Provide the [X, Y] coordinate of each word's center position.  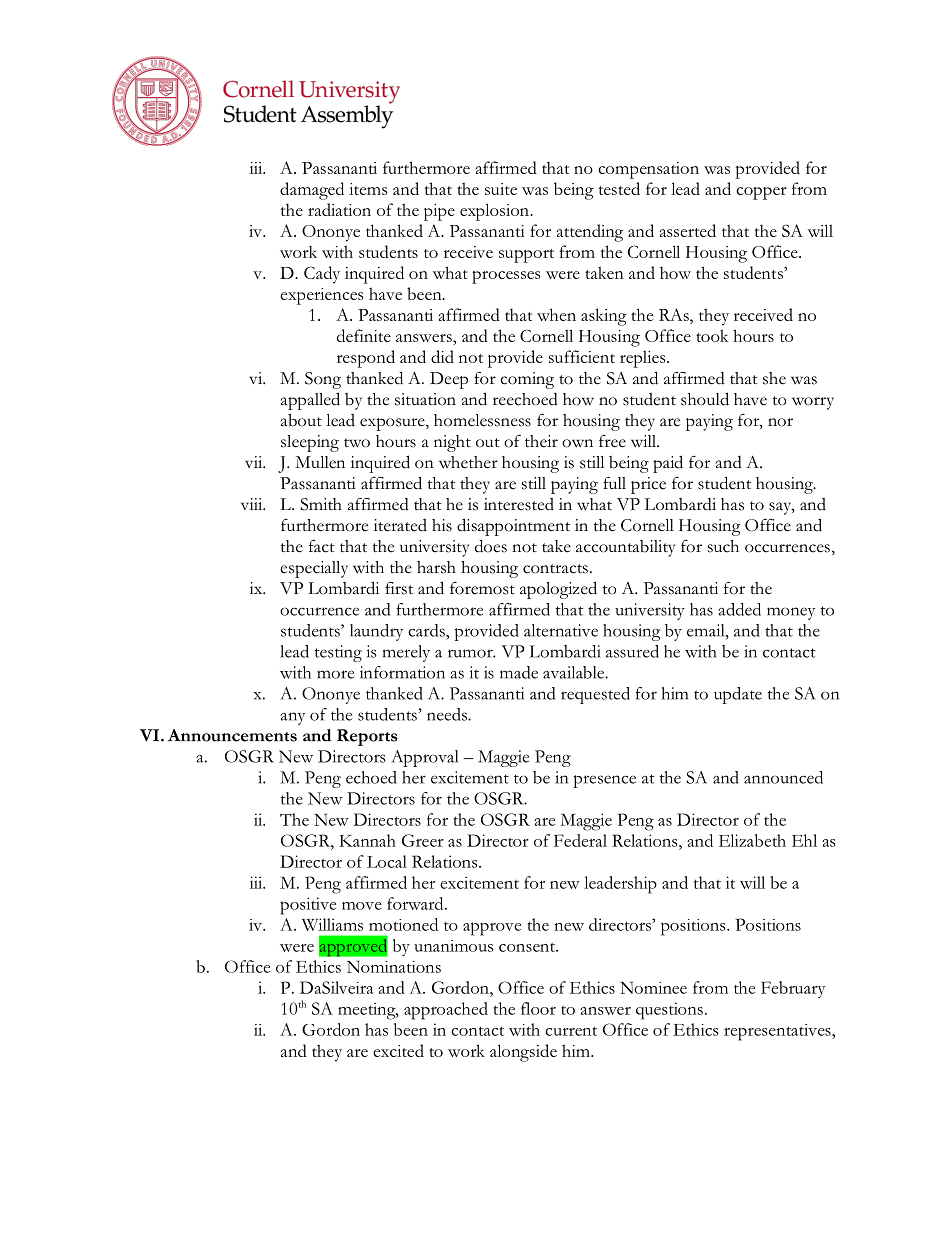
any [292, 718]
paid [668, 464]
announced [783, 777]
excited [398, 1050]
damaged [312, 191]
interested [519, 504]
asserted [688, 230]
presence [604, 781]
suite [501, 189]
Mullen [320, 462]
